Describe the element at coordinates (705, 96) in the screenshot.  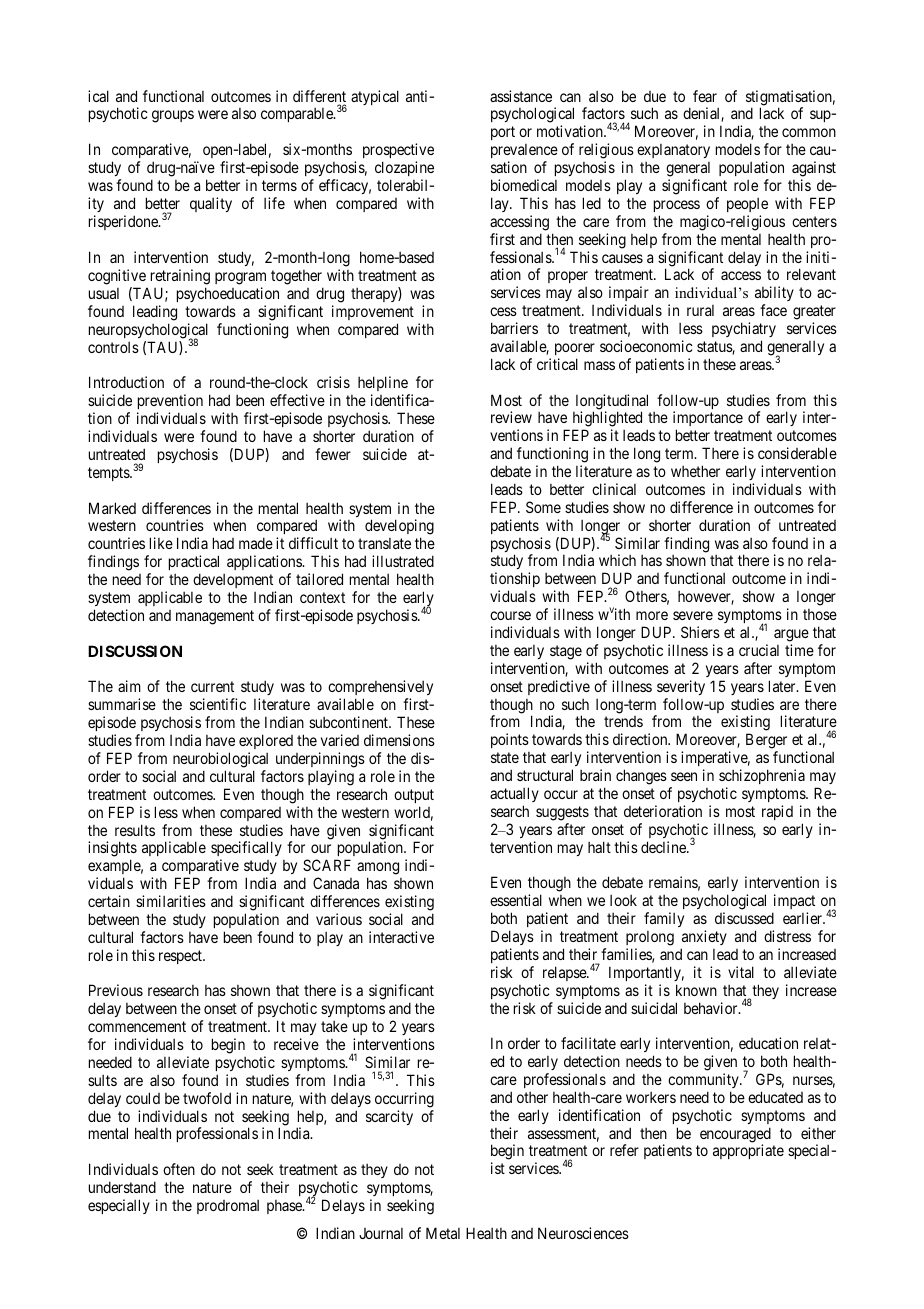
I see `fear` at that location.
